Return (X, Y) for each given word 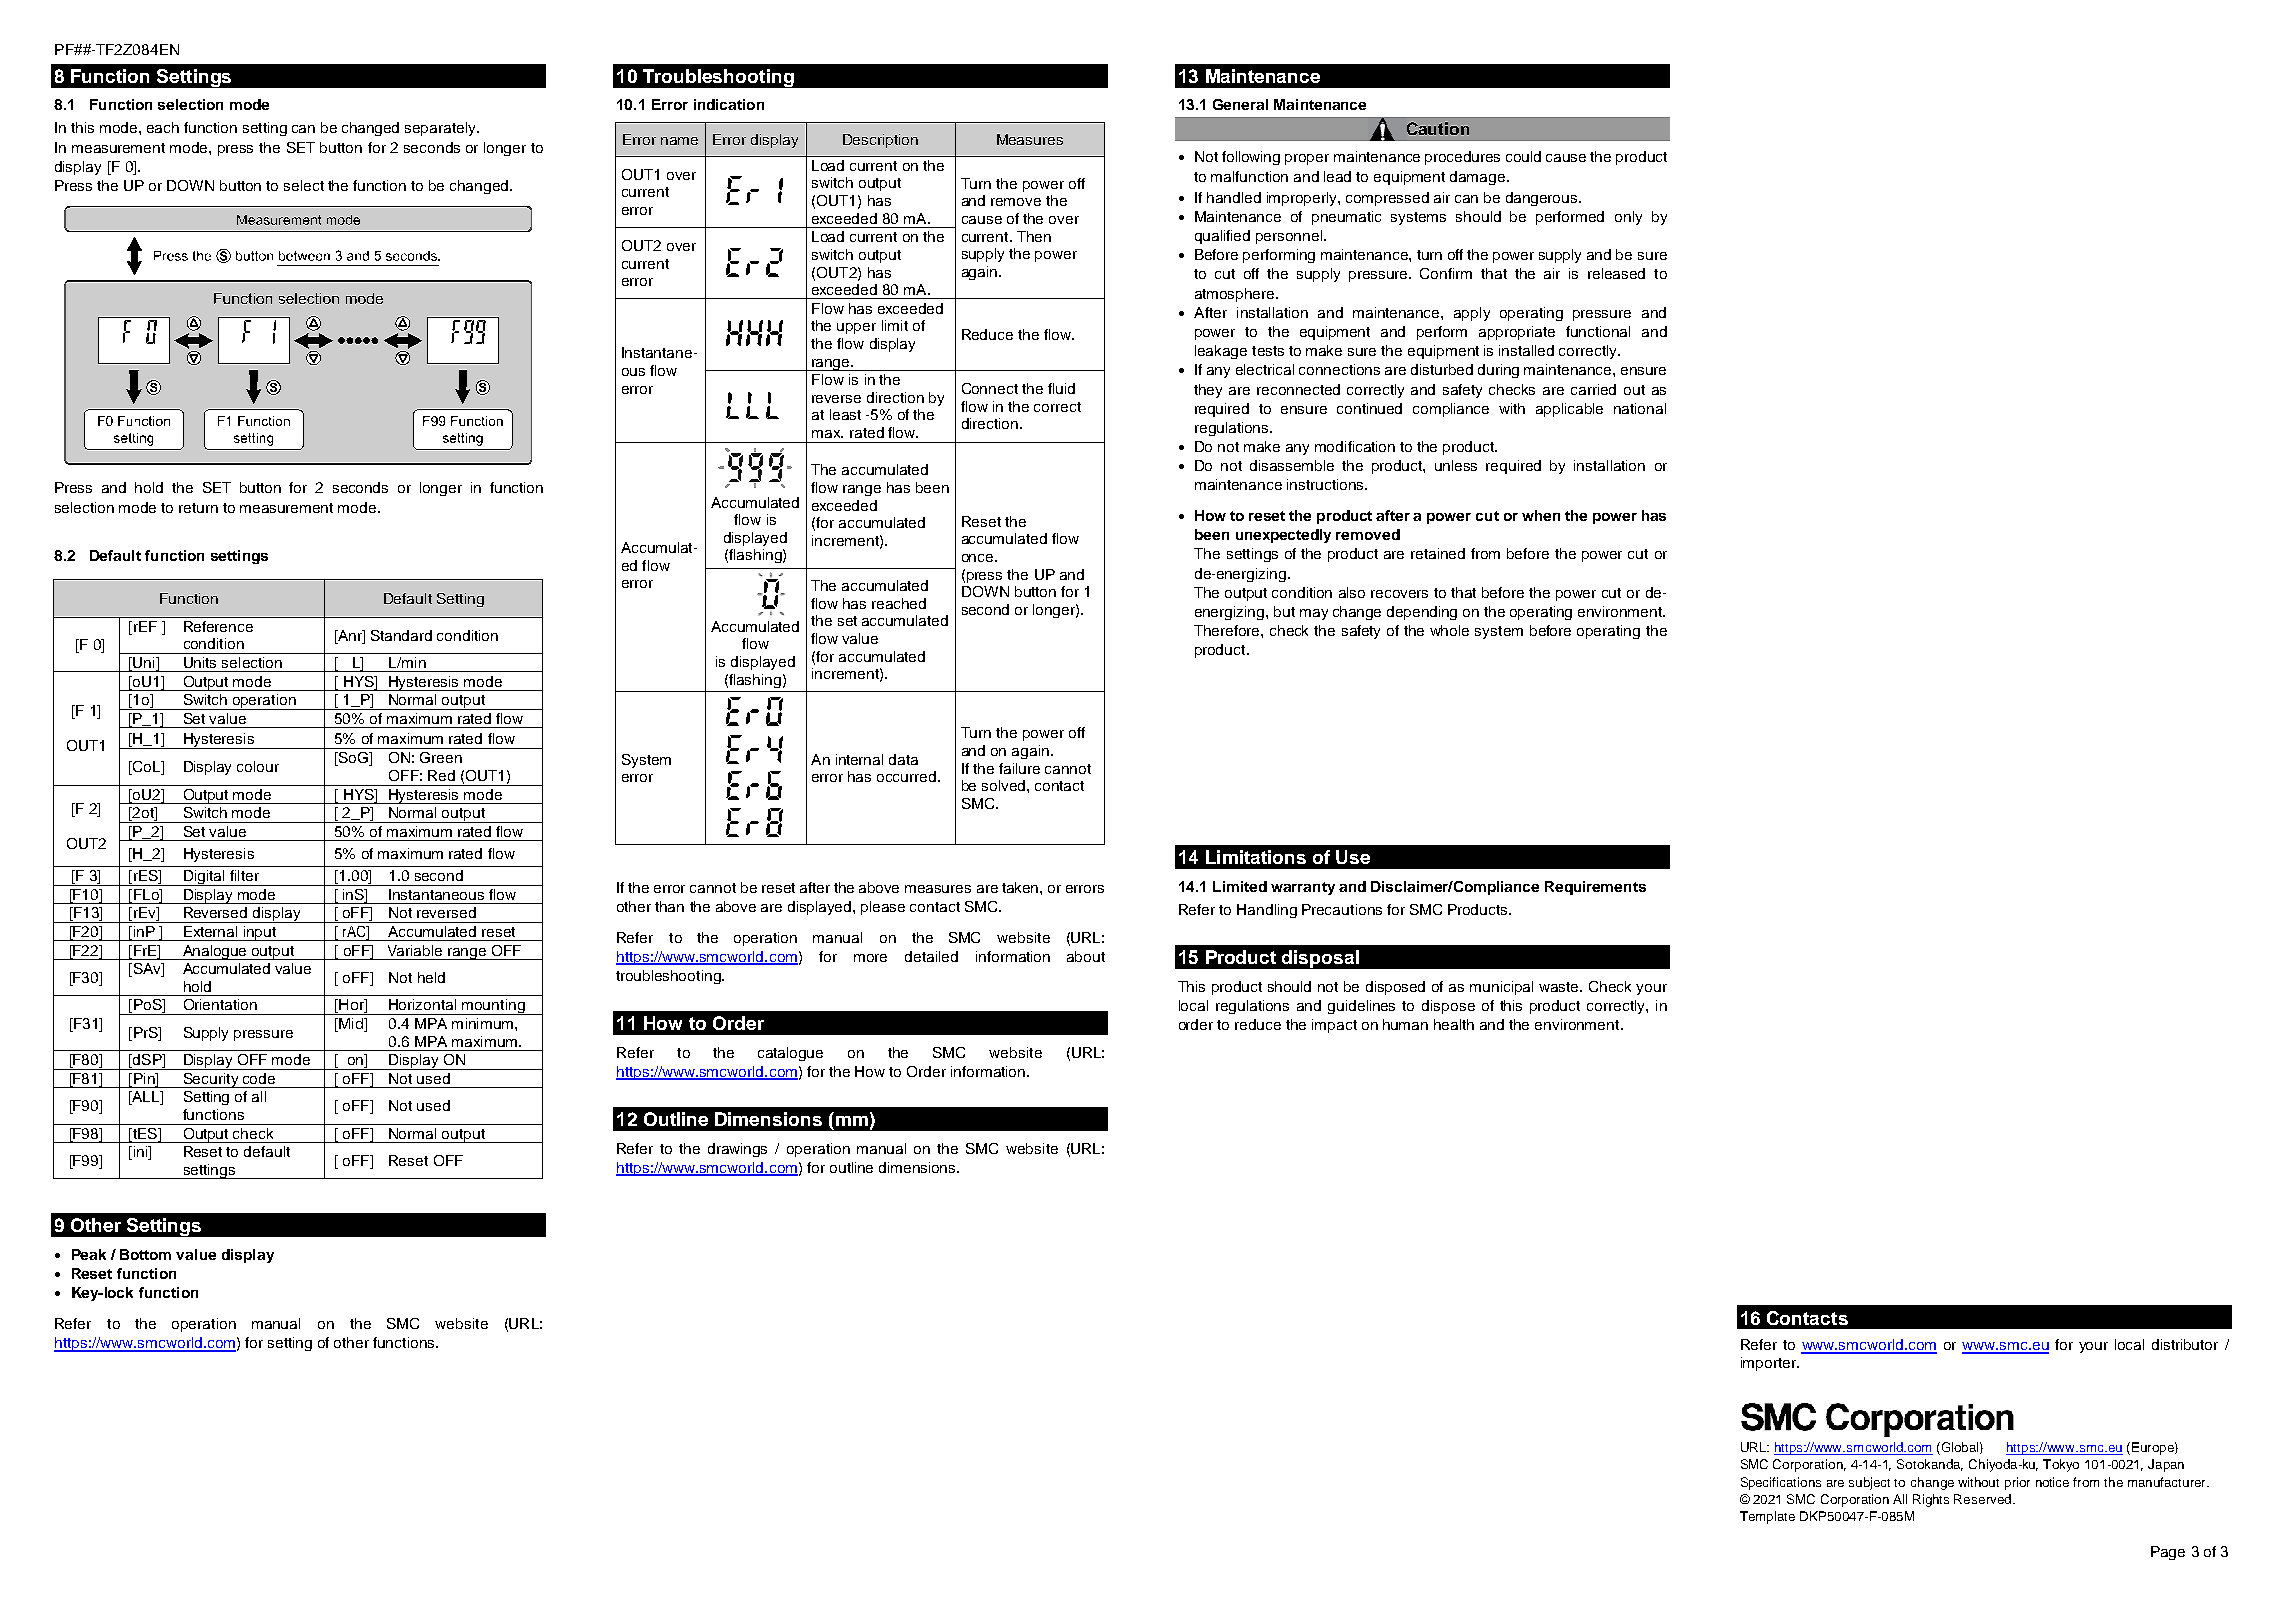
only (1628, 218)
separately (441, 129)
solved (1005, 785)
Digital (204, 878)
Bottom (145, 1254)
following (1251, 158)
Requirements (1595, 888)
